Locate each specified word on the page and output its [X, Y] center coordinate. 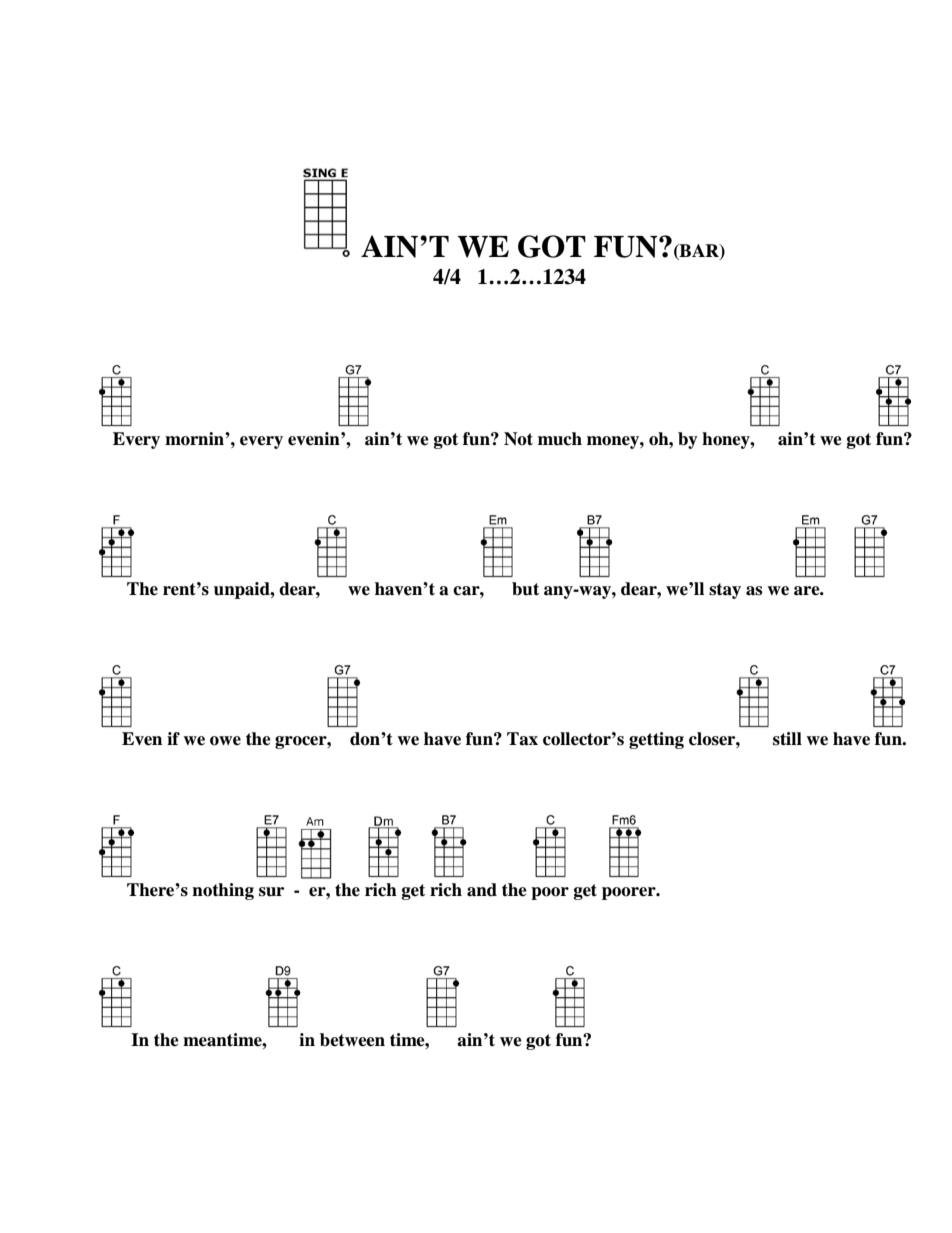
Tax [522, 739]
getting [656, 740]
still [787, 739]
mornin [195, 439]
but [525, 589]
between [352, 1040]
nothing [223, 891]
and [482, 890]
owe [225, 741]
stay [725, 591]
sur [271, 892]
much [560, 439]
